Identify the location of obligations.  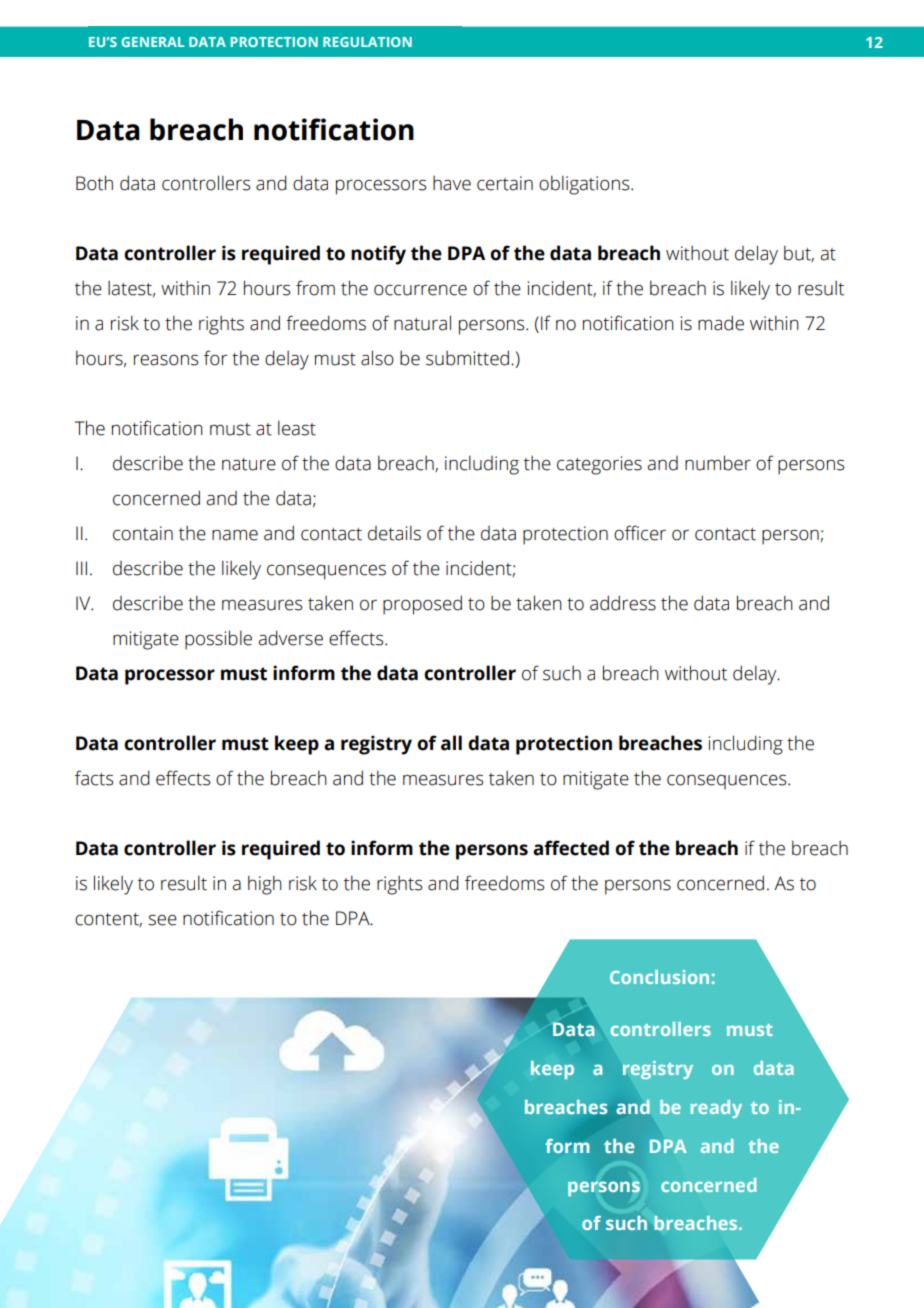
(585, 185).
